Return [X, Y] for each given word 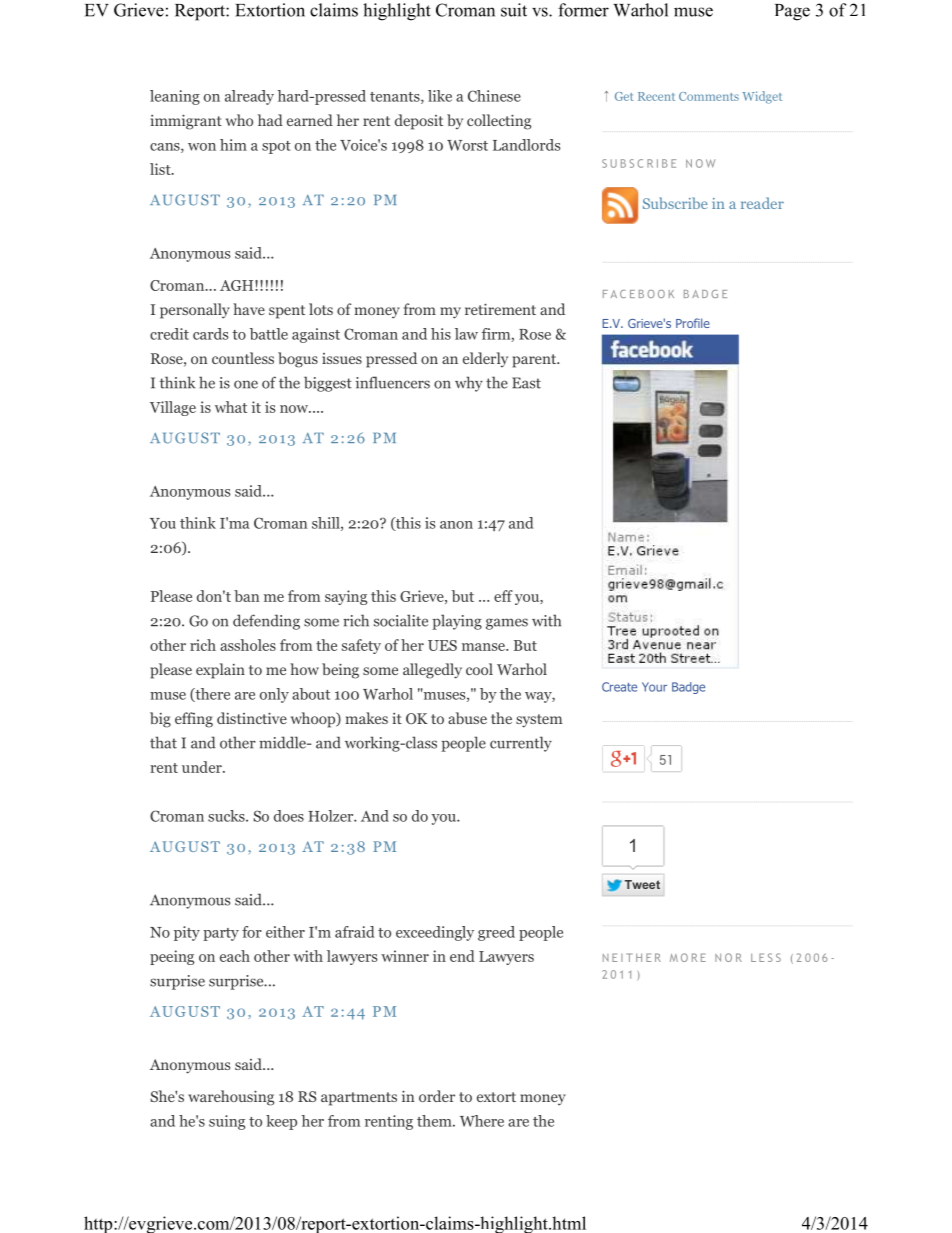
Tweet [642, 884]
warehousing [231, 1098]
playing [457, 622]
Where [482, 1121]
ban [246, 596]
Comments [709, 96]
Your [654, 687]
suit [514, 10]
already [249, 97]
